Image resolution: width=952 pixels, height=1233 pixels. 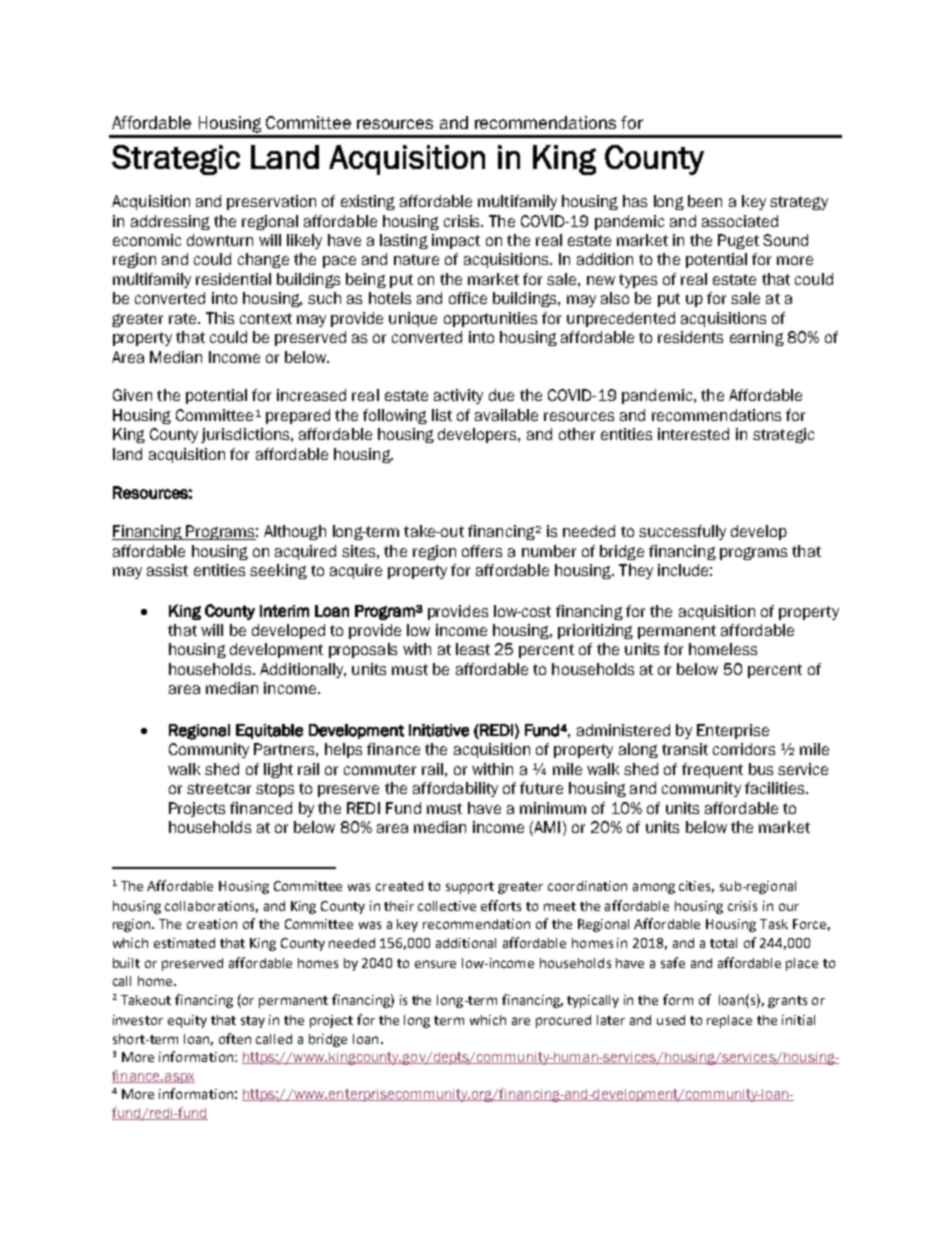 What do you see at coordinates (740, 221) in the screenshot?
I see `associated` at bounding box center [740, 221].
